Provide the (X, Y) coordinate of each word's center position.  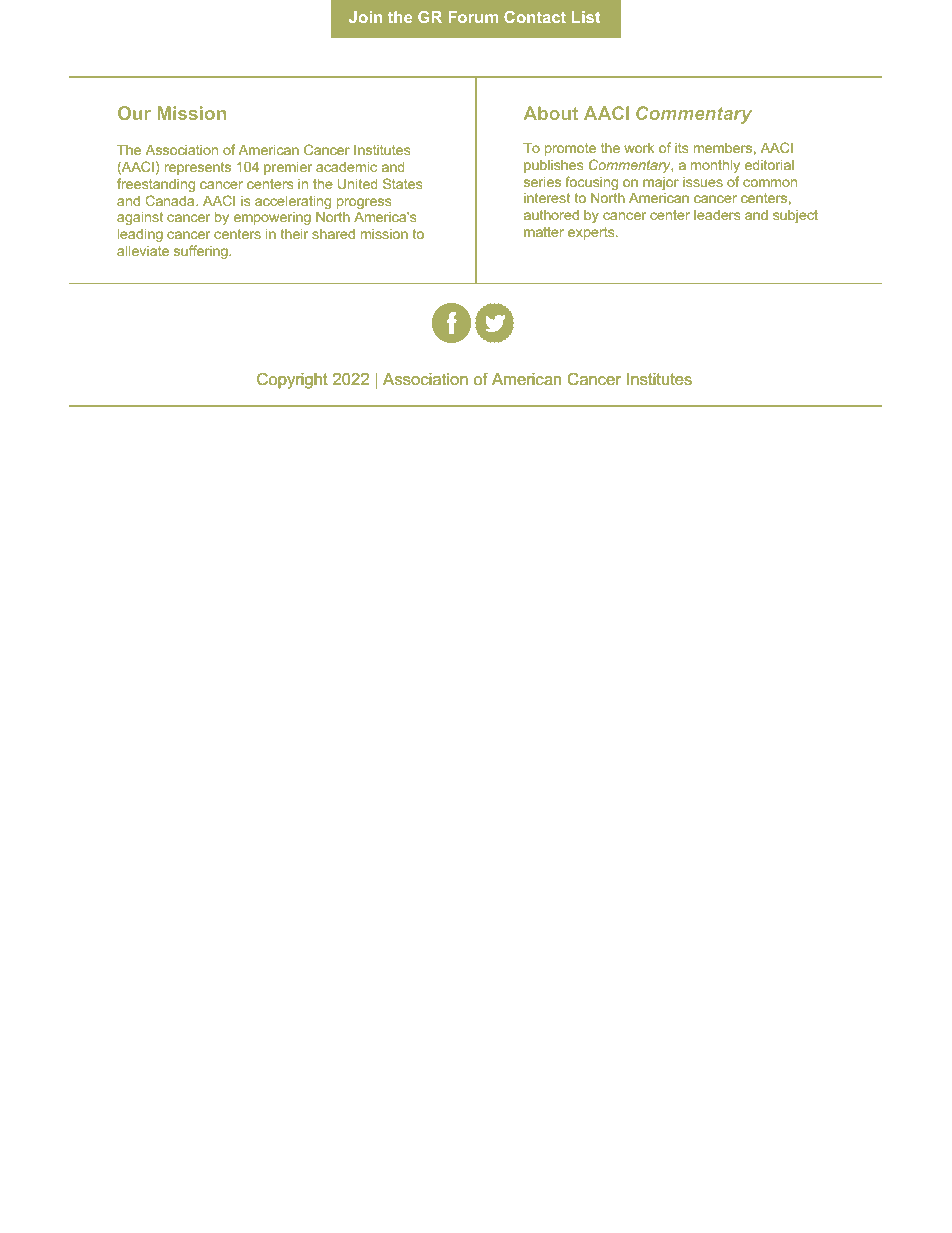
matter (544, 232)
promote (570, 149)
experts (592, 233)
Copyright (292, 381)
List (586, 17)
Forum (473, 17)
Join (365, 17)
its (682, 148)
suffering (202, 252)
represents (198, 168)
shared (333, 234)
